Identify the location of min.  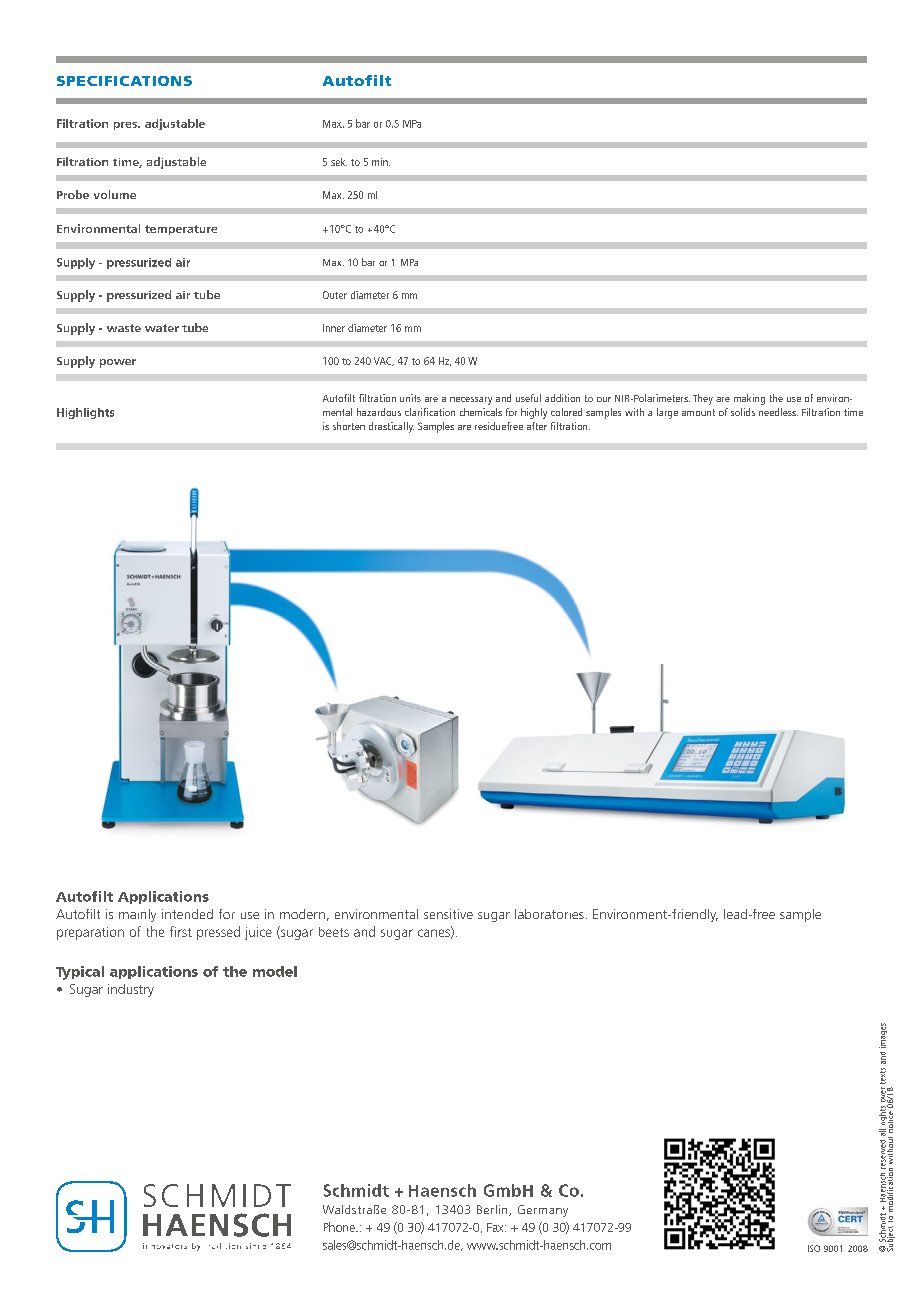
(381, 162).
